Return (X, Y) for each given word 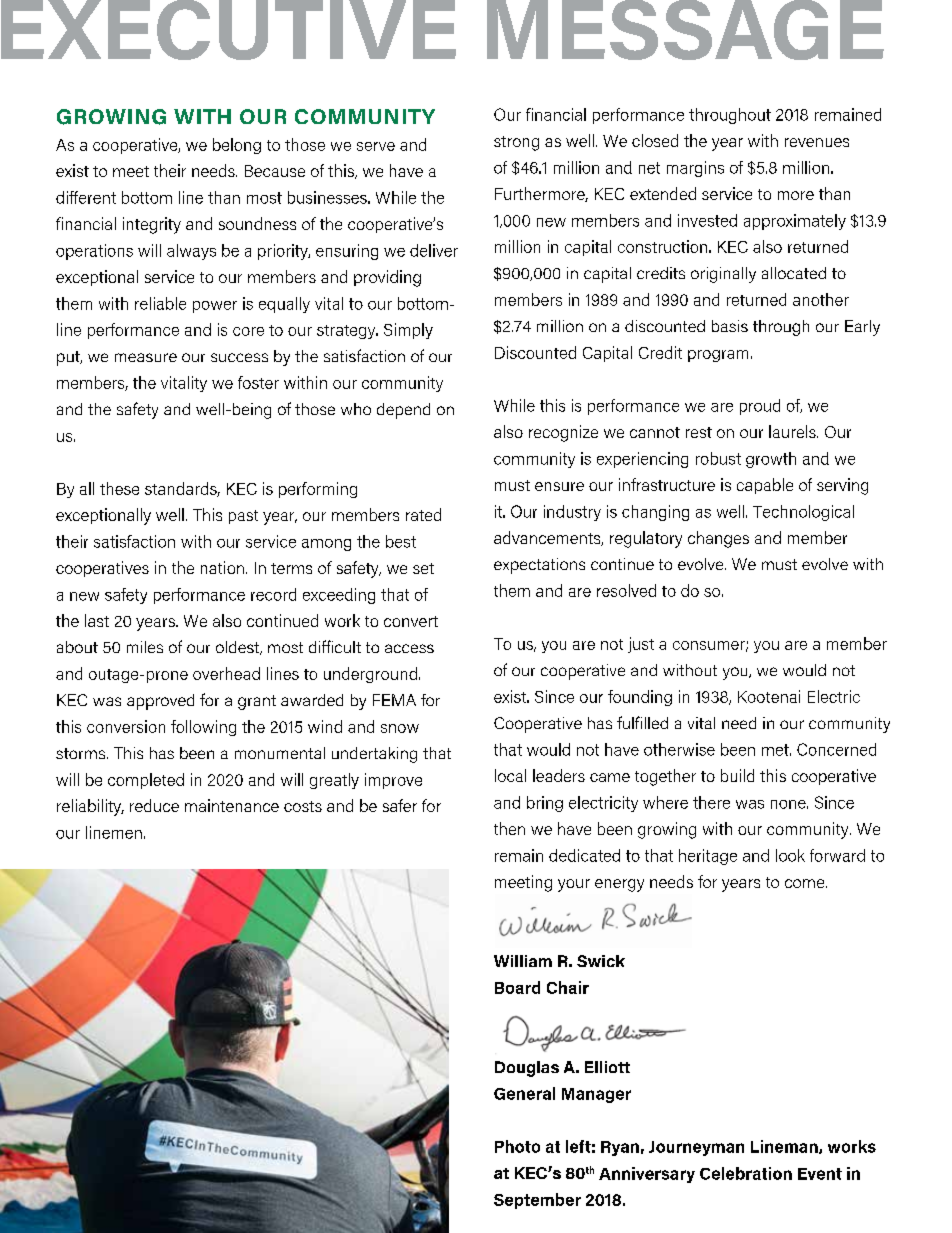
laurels (793, 431)
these (119, 488)
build (737, 775)
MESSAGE (685, 30)
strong (516, 143)
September (537, 1201)
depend (403, 411)
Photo (517, 1146)
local (510, 775)
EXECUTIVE (228, 30)
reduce (154, 805)
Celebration (746, 1173)
